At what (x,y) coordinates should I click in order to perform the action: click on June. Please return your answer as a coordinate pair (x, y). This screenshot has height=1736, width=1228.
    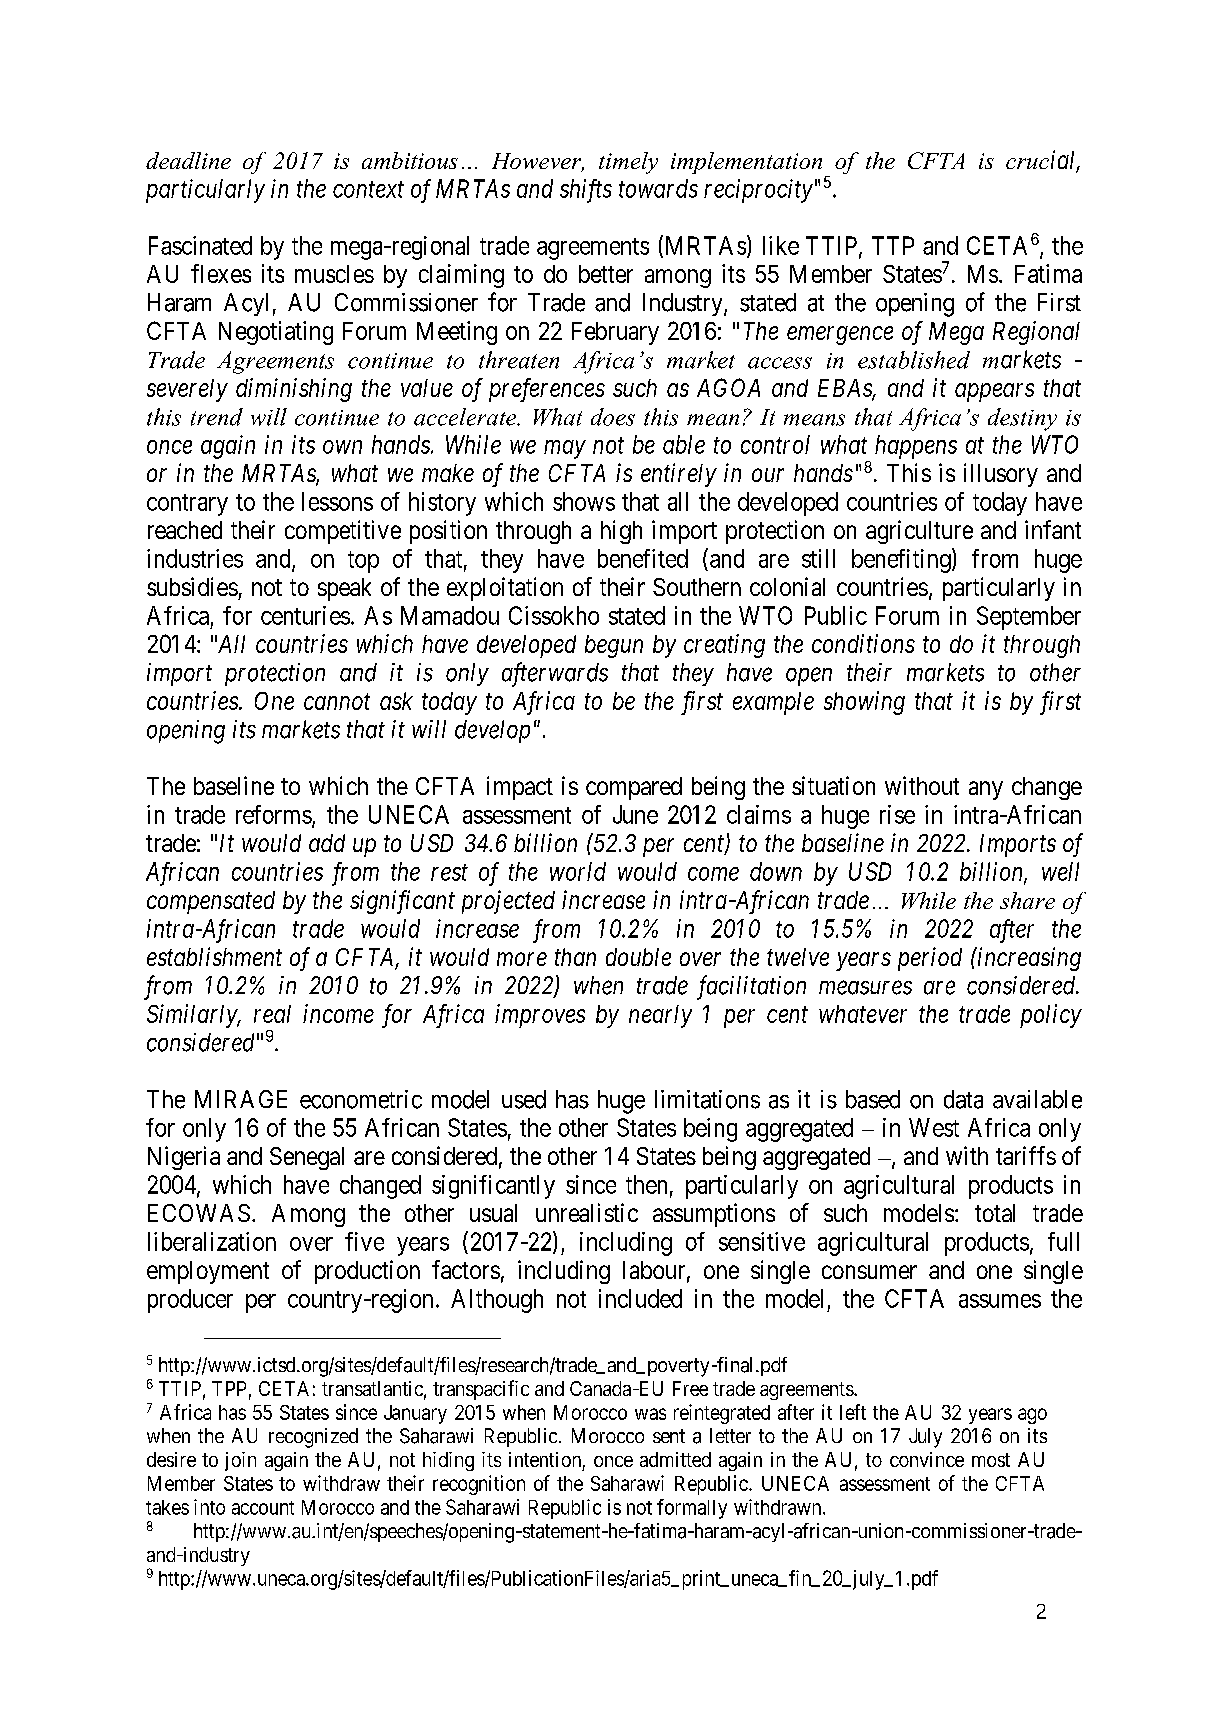
    Looking at the image, I should click on (635, 814).
